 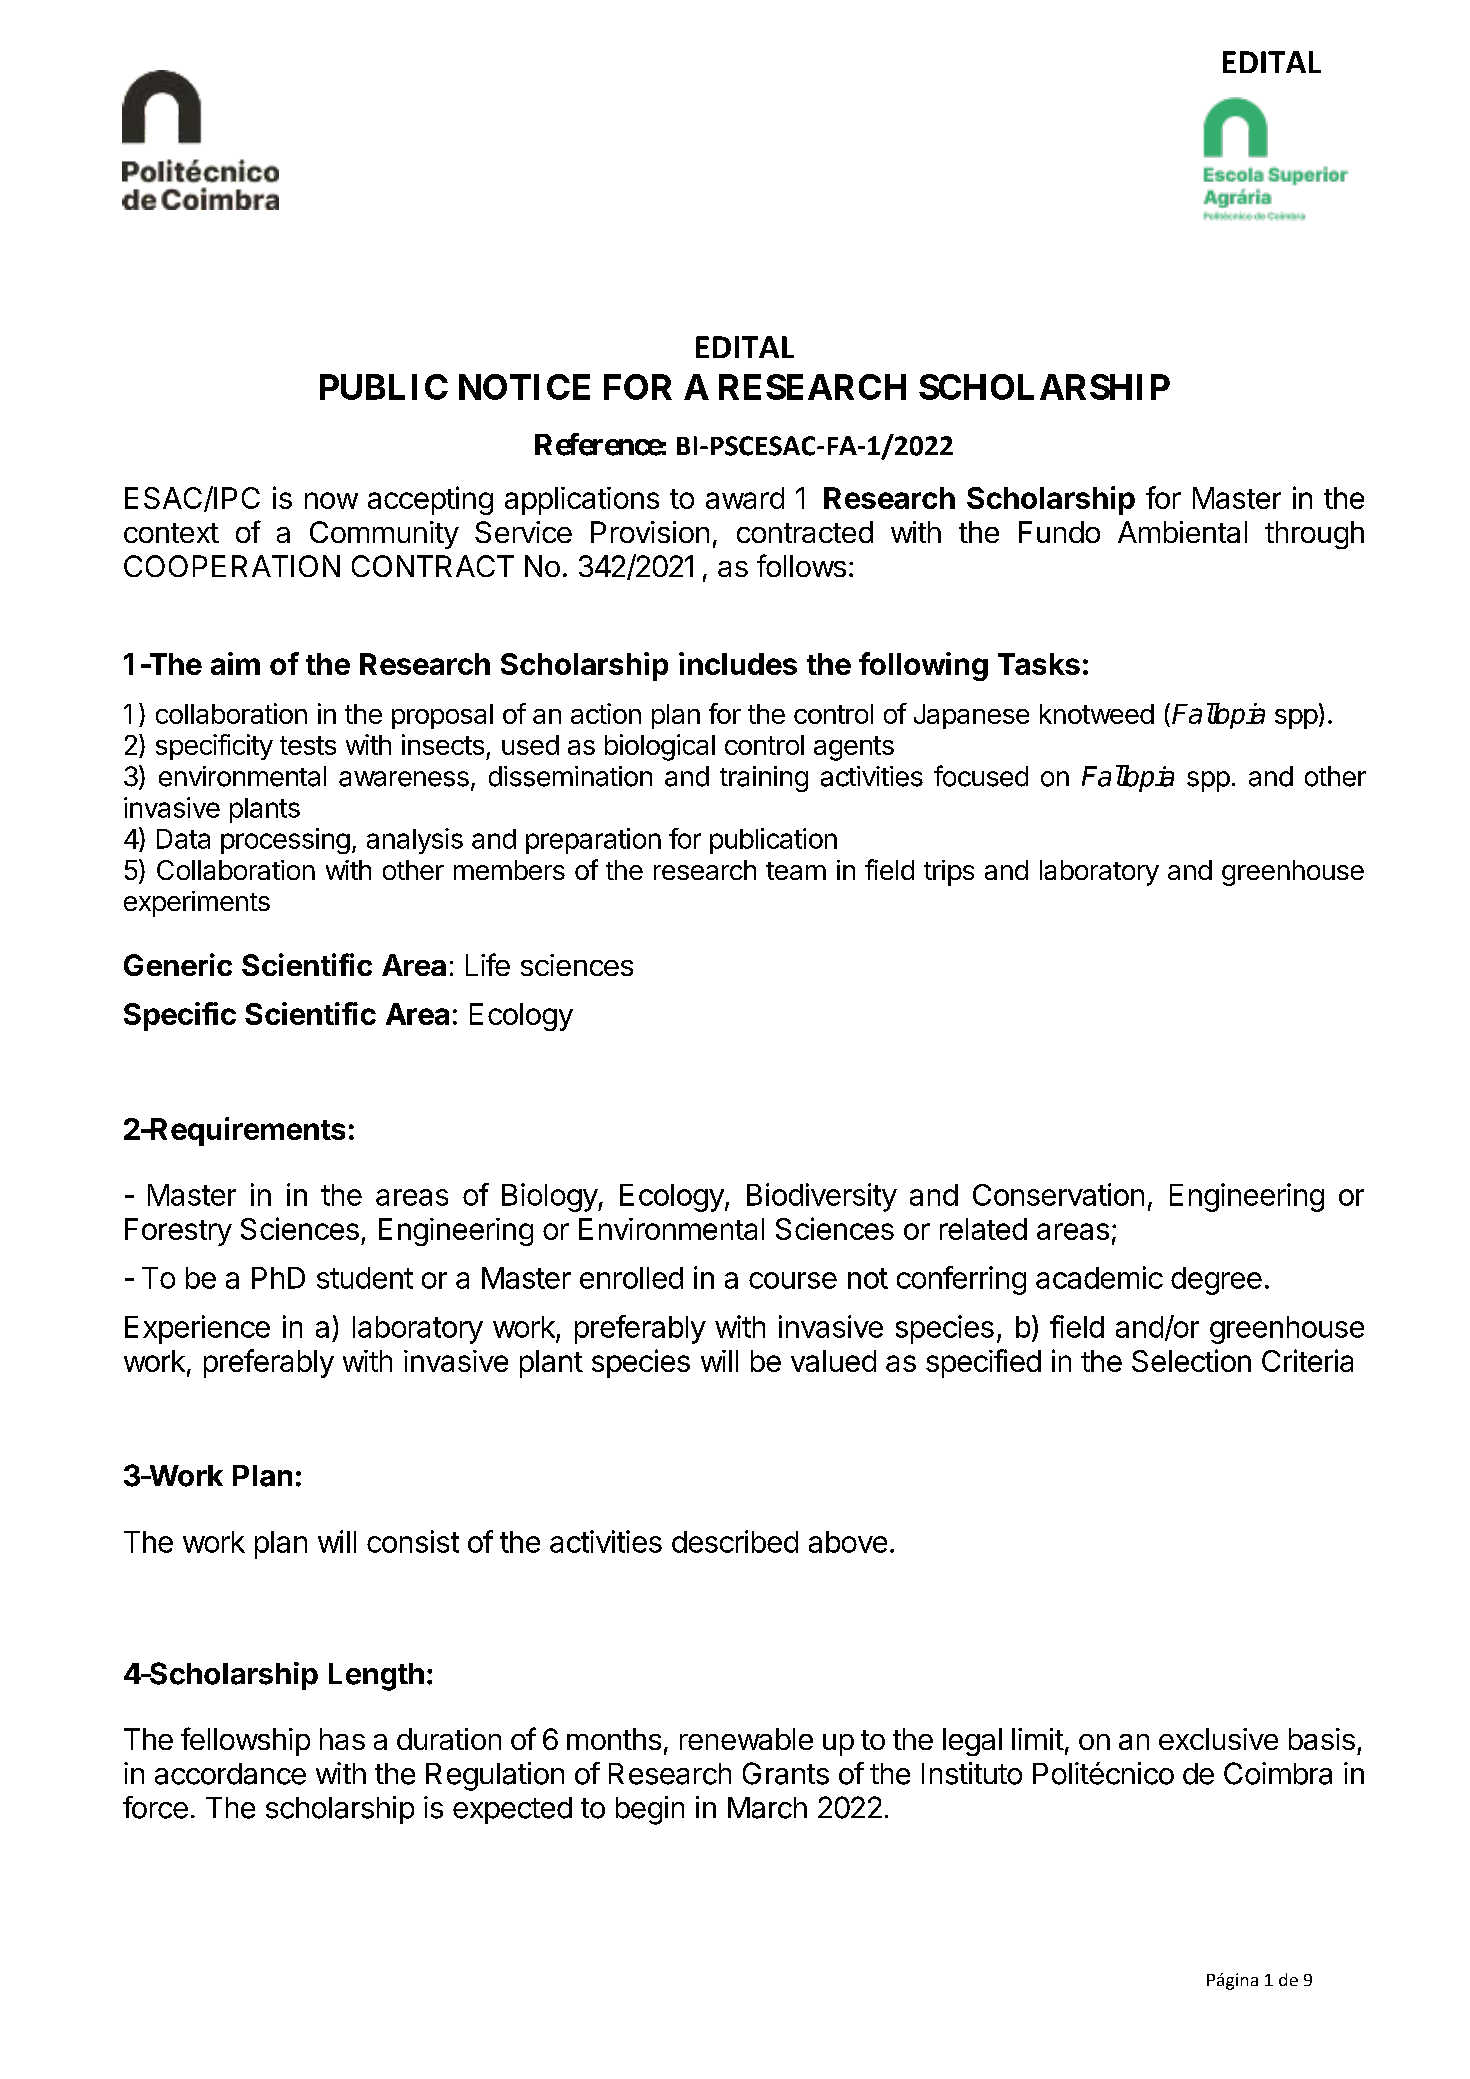 I want to click on processing, so click(x=285, y=841).
